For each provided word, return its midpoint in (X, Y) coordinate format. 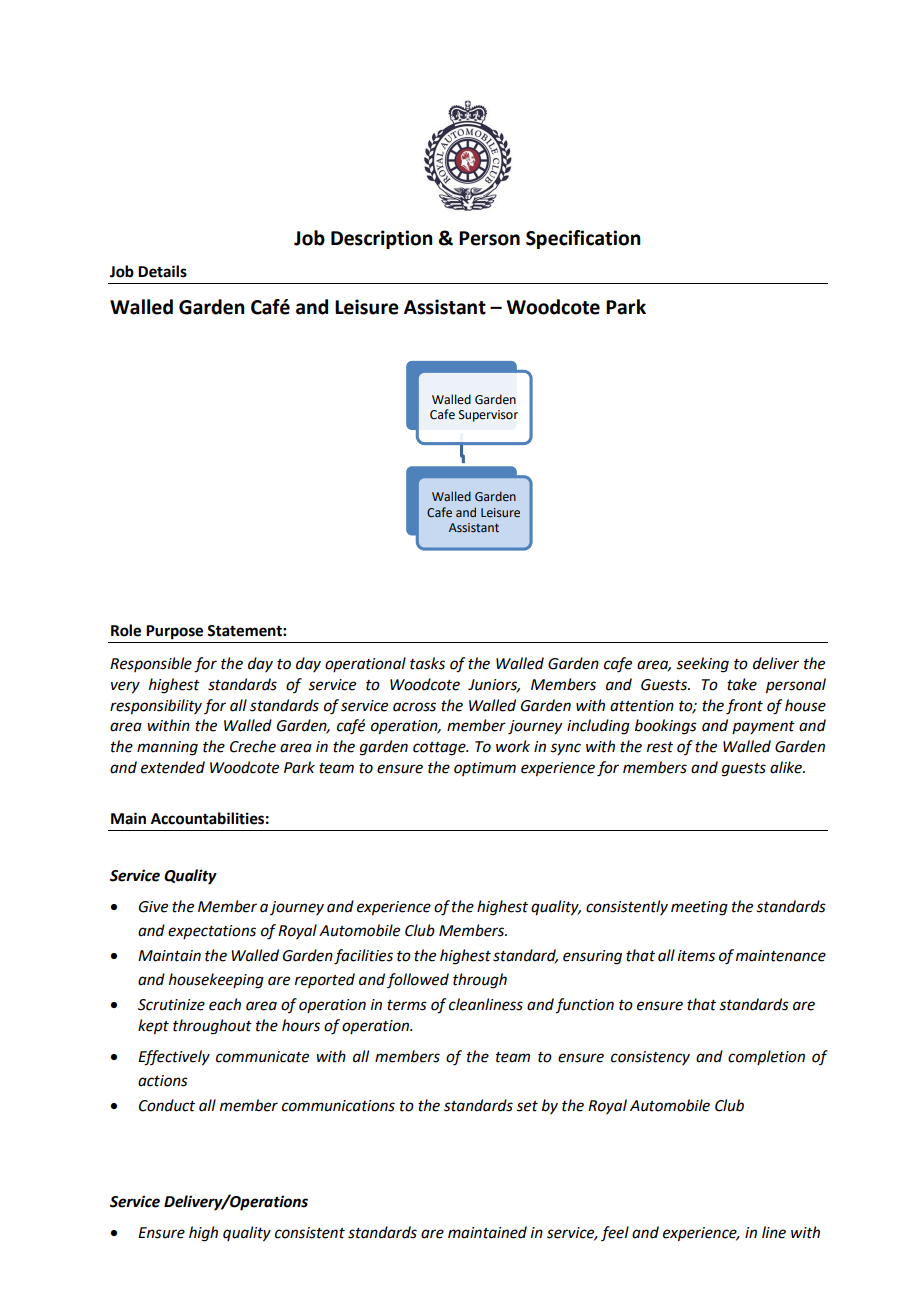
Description (381, 239)
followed (418, 980)
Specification (583, 239)
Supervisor (488, 416)
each (225, 1004)
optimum (485, 769)
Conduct (167, 1105)
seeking (702, 665)
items (696, 956)
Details (162, 271)
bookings (666, 727)
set (527, 1106)
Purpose (174, 632)
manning (167, 748)
